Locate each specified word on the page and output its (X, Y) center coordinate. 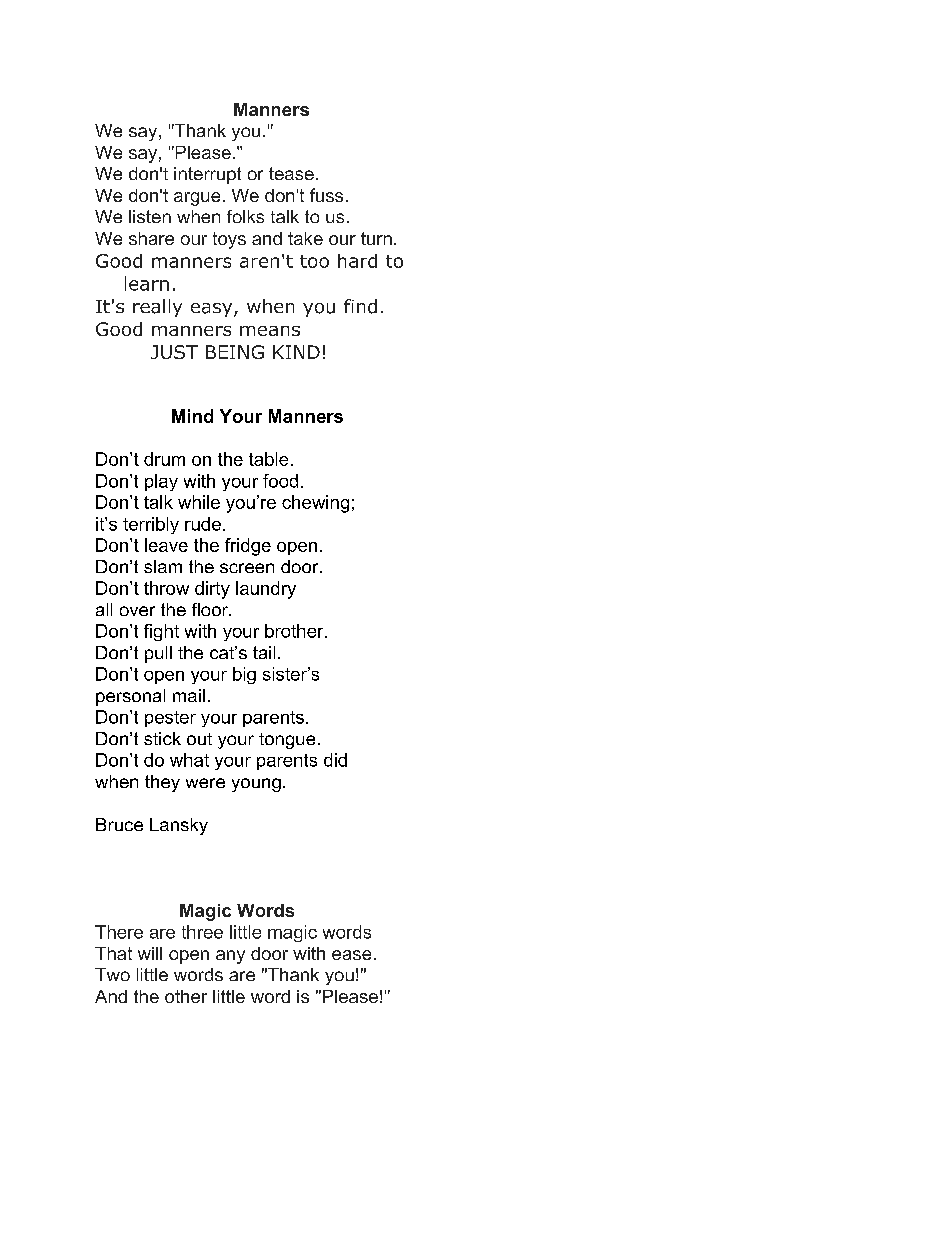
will (150, 953)
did (335, 760)
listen (150, 216)
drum (164, 459)
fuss (326, 195)
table (268, 459)
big (244, 675)
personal (130, 697)
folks (245, 216)
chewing (315, 504)
